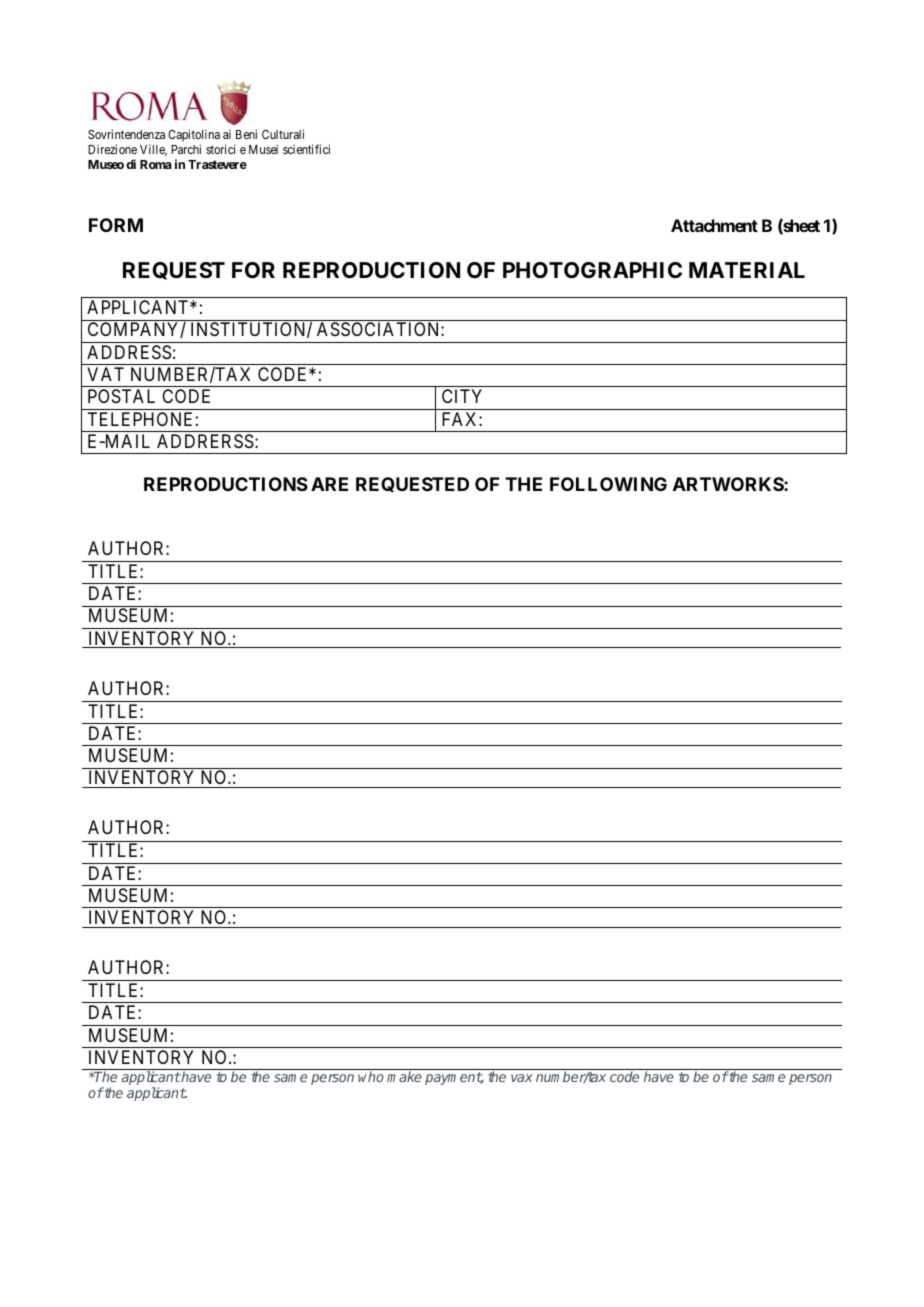 The width and height of the screenshot is (924, 1307). Describe the element at coordinates (608, 484) in the screenshot. I see `FOLLOWING` at that location.
